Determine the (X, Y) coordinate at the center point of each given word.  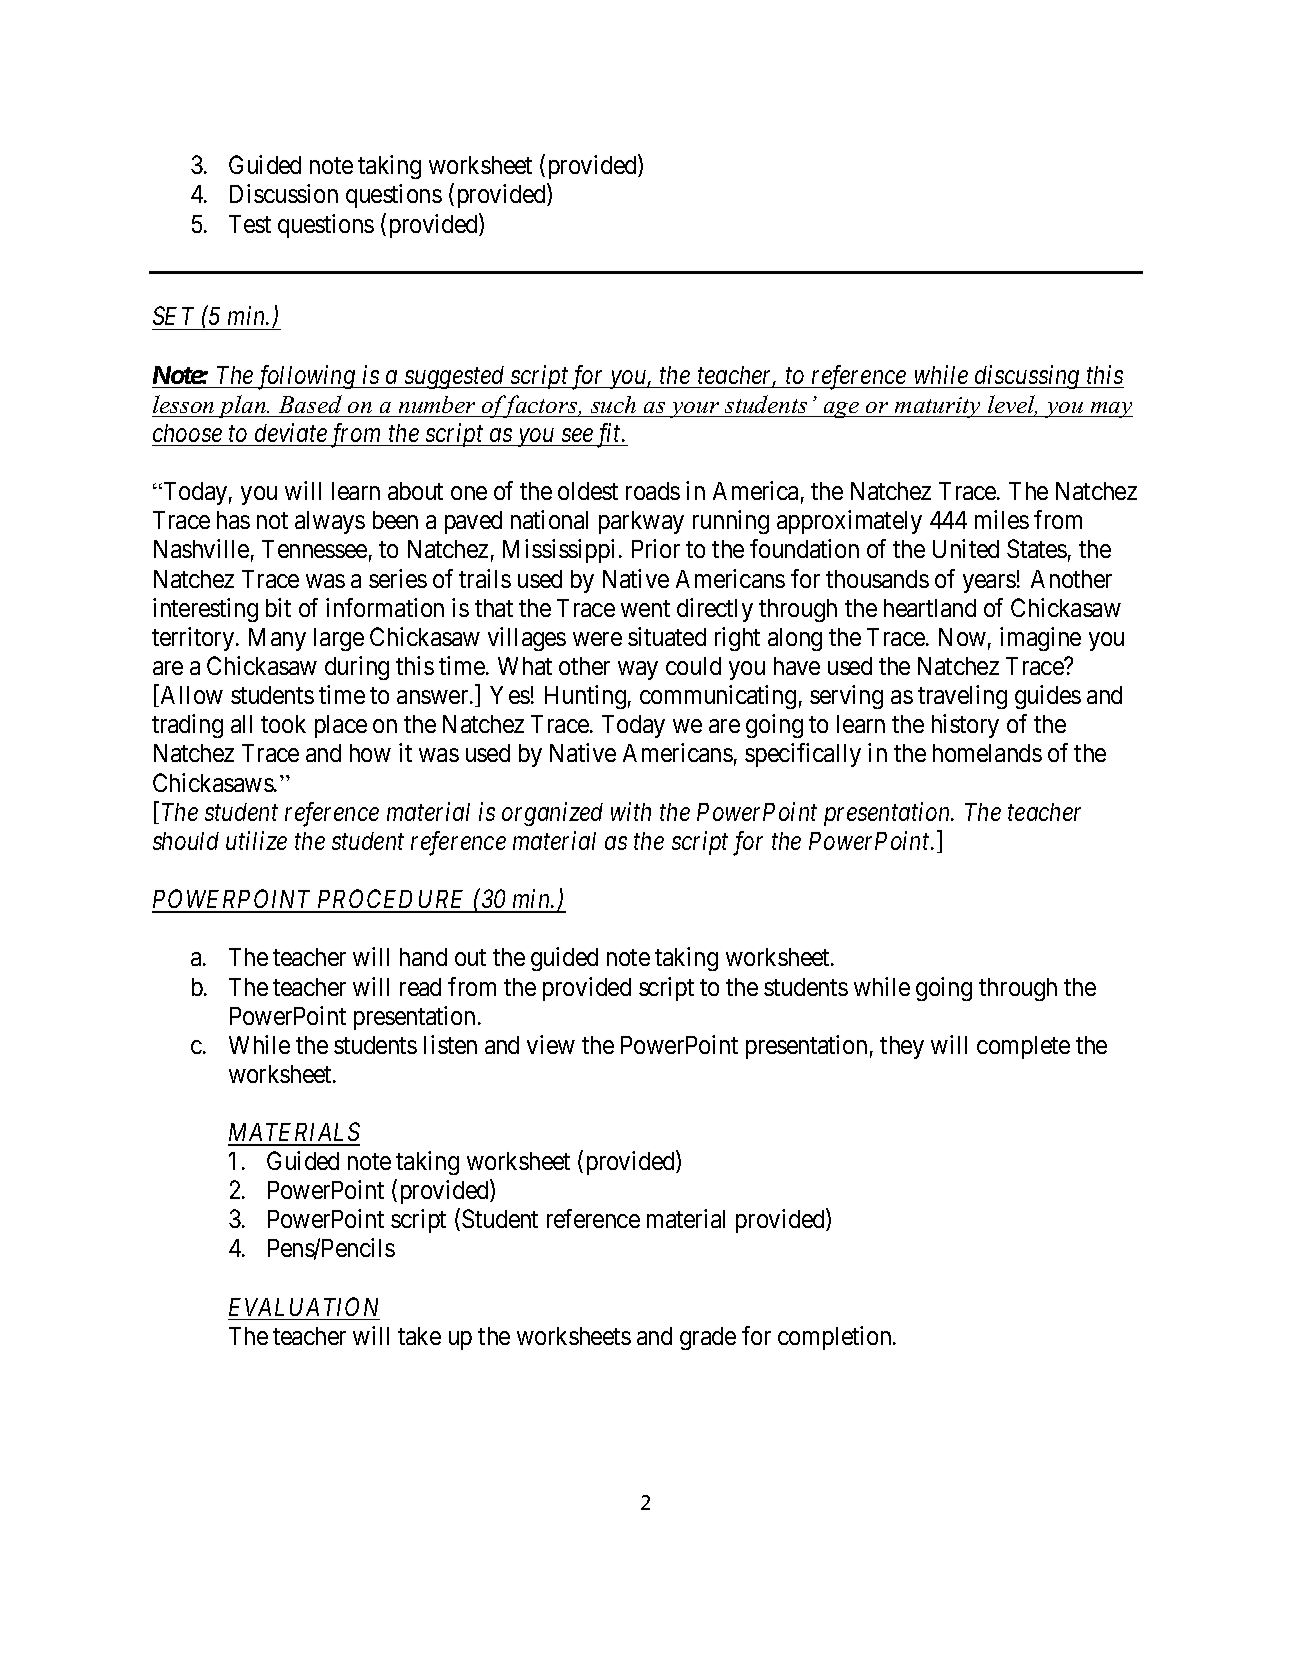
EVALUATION (303, 1306)
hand (423, 957)
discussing (1027, 377)
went (645, 608)
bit (278, 607)
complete (1023, 1047)
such (613, 404)
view (551, 1044)
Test (250, 224)
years (989, 583)
